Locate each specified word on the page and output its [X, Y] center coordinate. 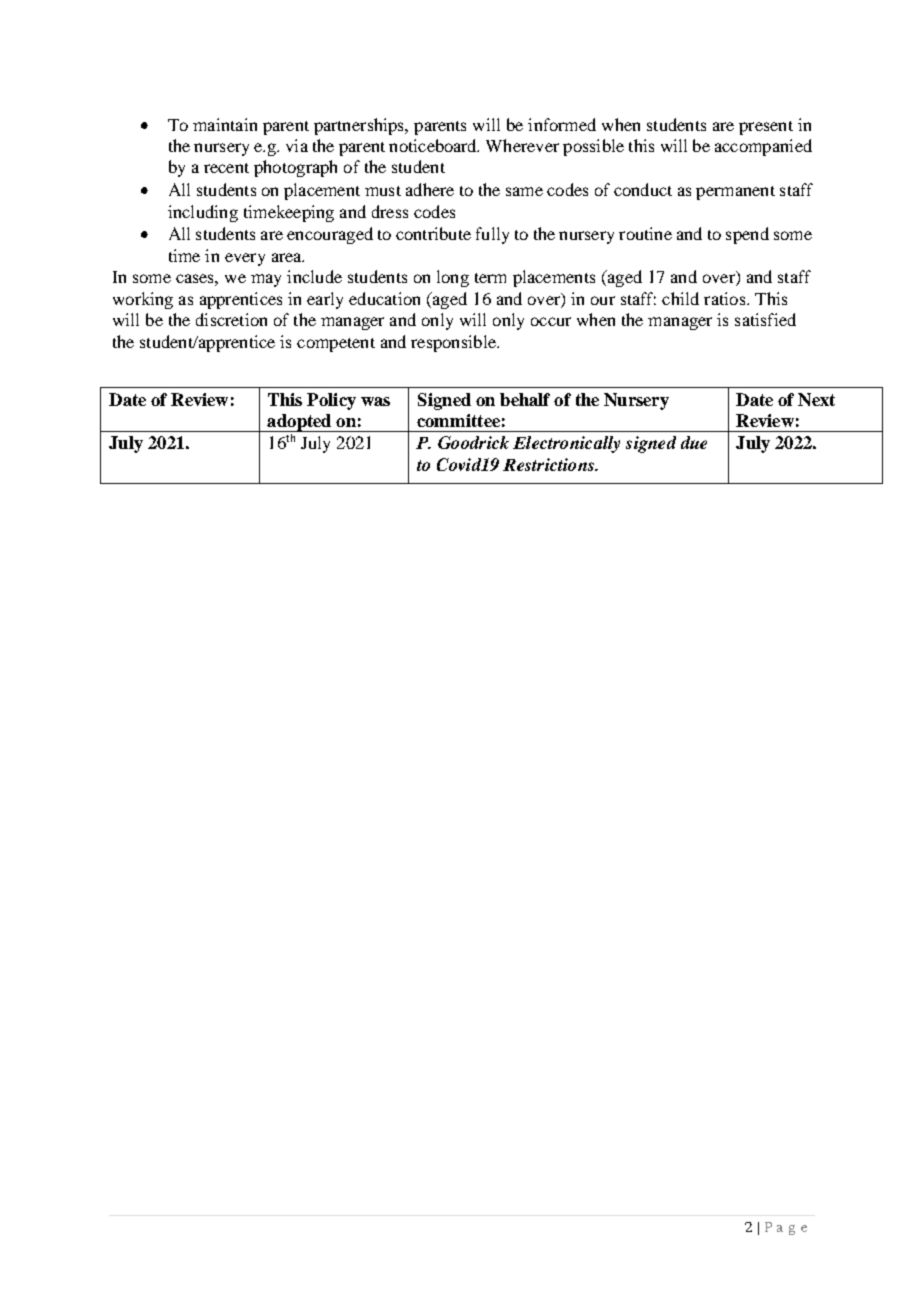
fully [492, 235]
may [266, 280]
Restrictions [550, 464]
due [694, 442]
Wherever [522, 145]
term [490, 278]
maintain [225, 124]
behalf [525, 399]
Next [816, 399]
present [766, 128]
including [203, 213]
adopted [299, 423]
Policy [331, 401]
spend [747, 235]
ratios [724, 298]
